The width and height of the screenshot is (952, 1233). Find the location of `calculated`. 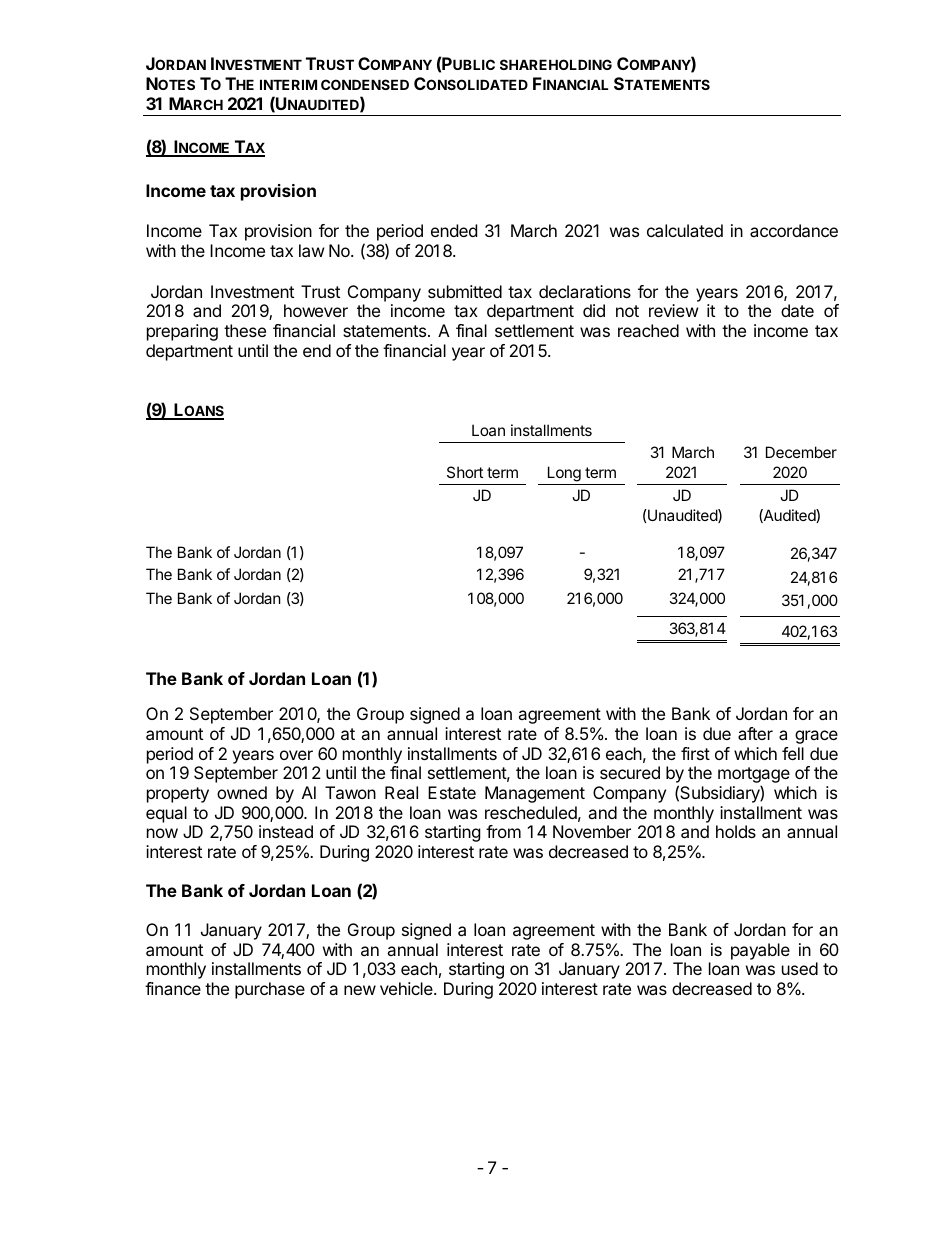

calculated is located at coordinates (685, 230).
